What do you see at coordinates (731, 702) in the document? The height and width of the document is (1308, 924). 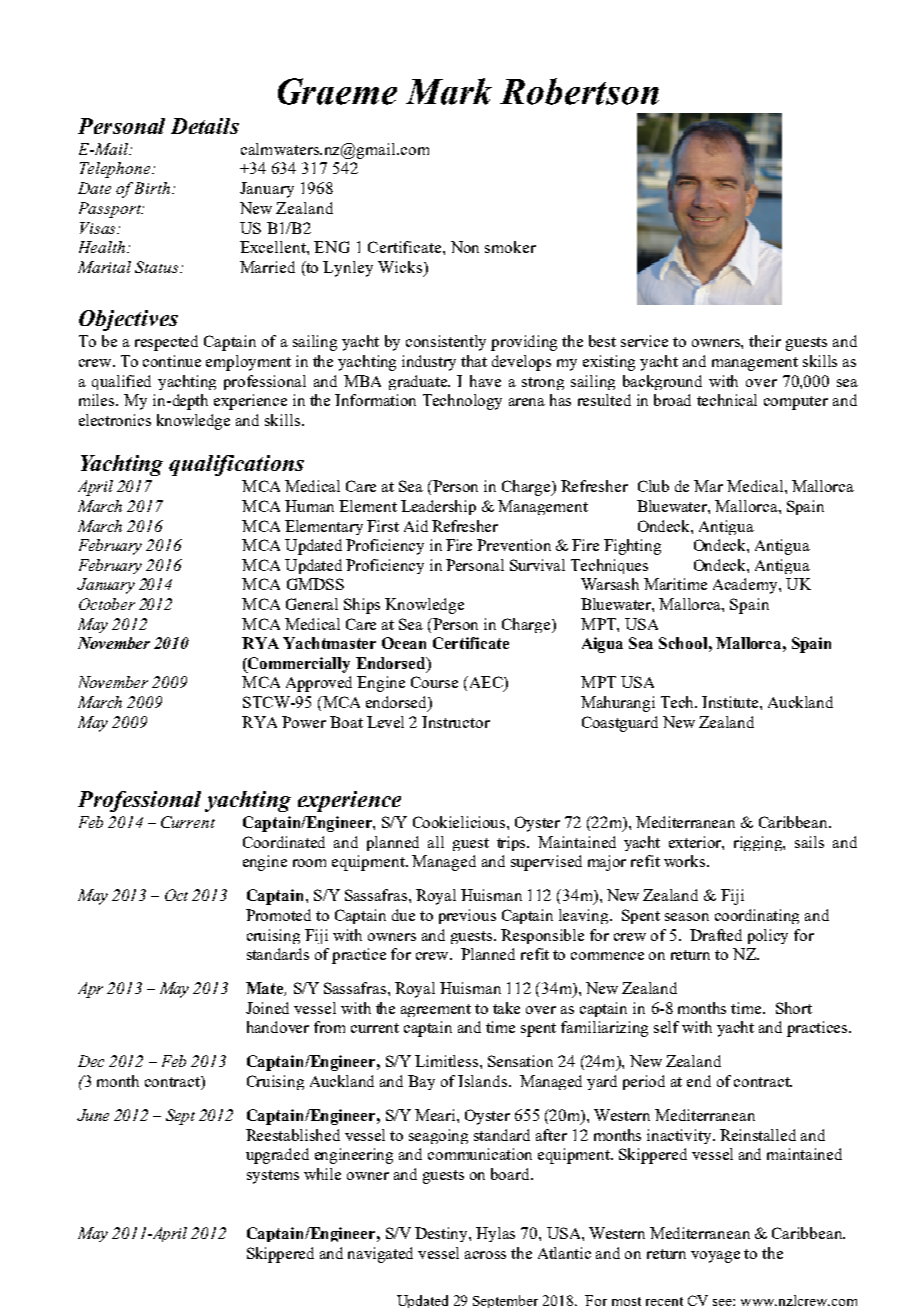 I see `Institute` at bounding box center [731, 702].
